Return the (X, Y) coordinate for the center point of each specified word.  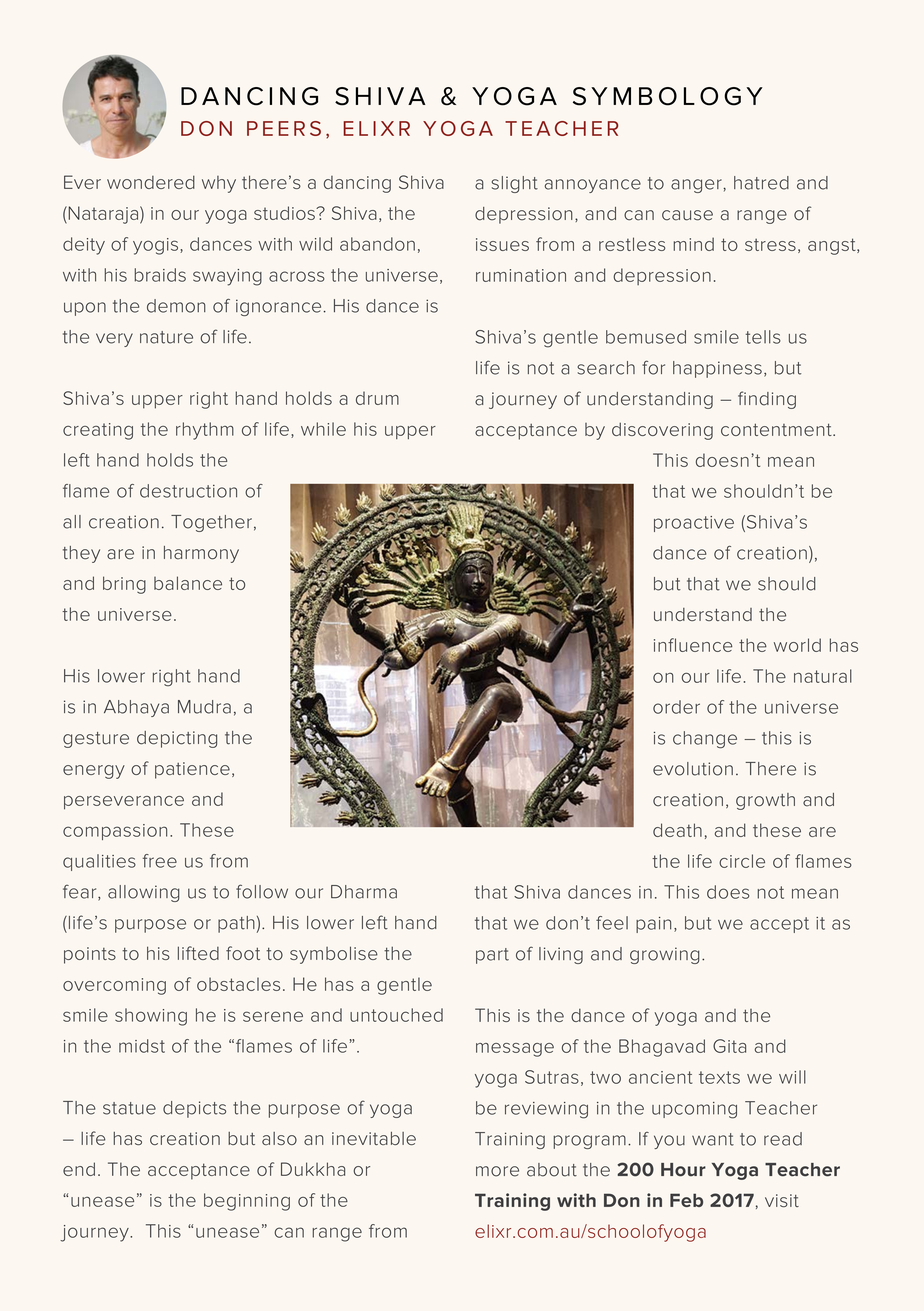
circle (742, 861)
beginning (247, 1202)
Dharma (364, 892)
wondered (151, 182)
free (160, 861)
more (497, 1171)
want (713, 1139)
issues (502, 244)
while (323, 429)
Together (211, 523)
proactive (694, 524)
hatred (761, 183)
